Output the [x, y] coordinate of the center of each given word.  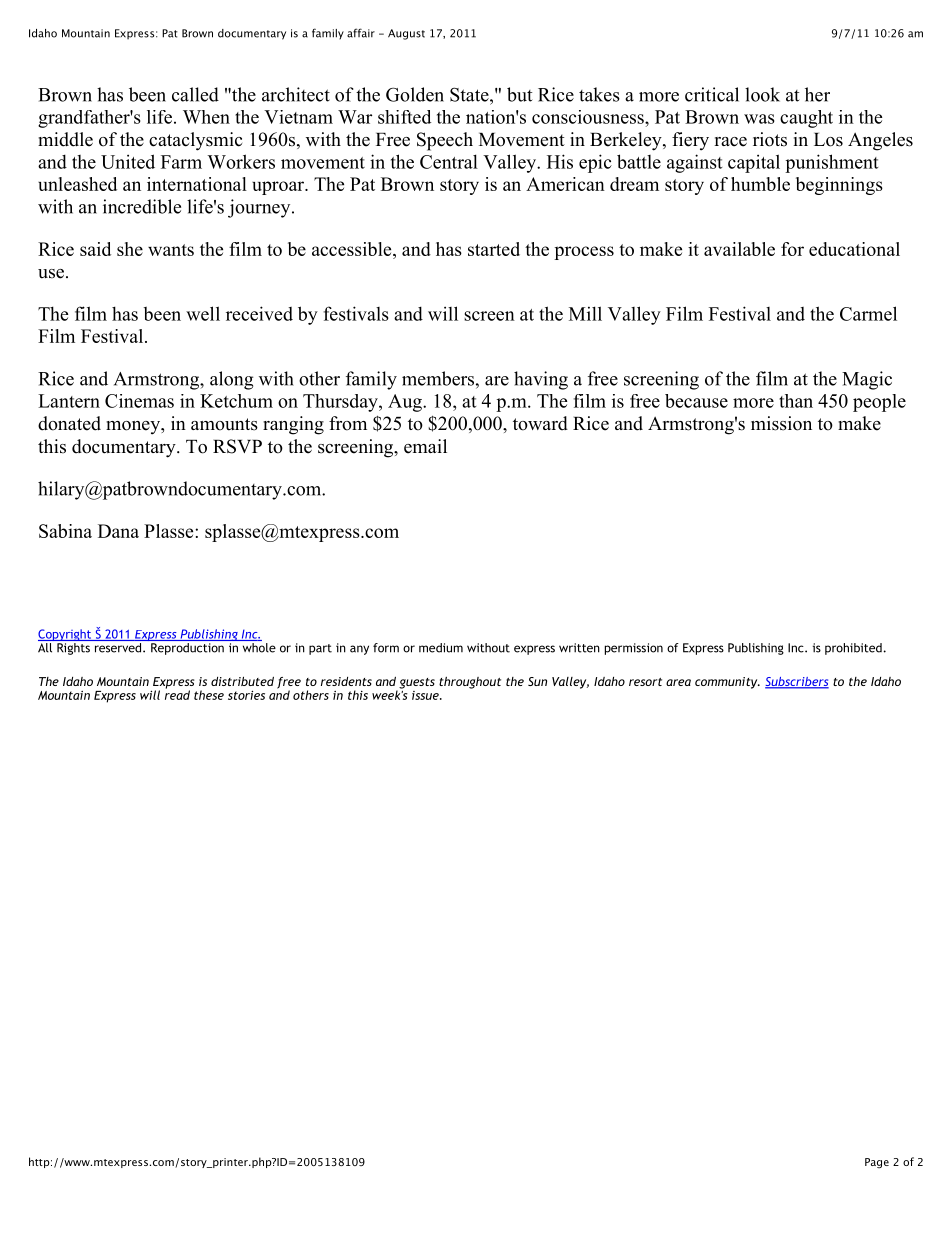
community [727, 683]
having [541, 380]
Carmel [868, 313]
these [209, 695]
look [762, 94]
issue [426, 695]
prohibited [854, 649]
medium [441, 648]
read [177, 694]
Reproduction [187, 649]
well [203, 313]
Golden [415, 94]
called [195, 94]
